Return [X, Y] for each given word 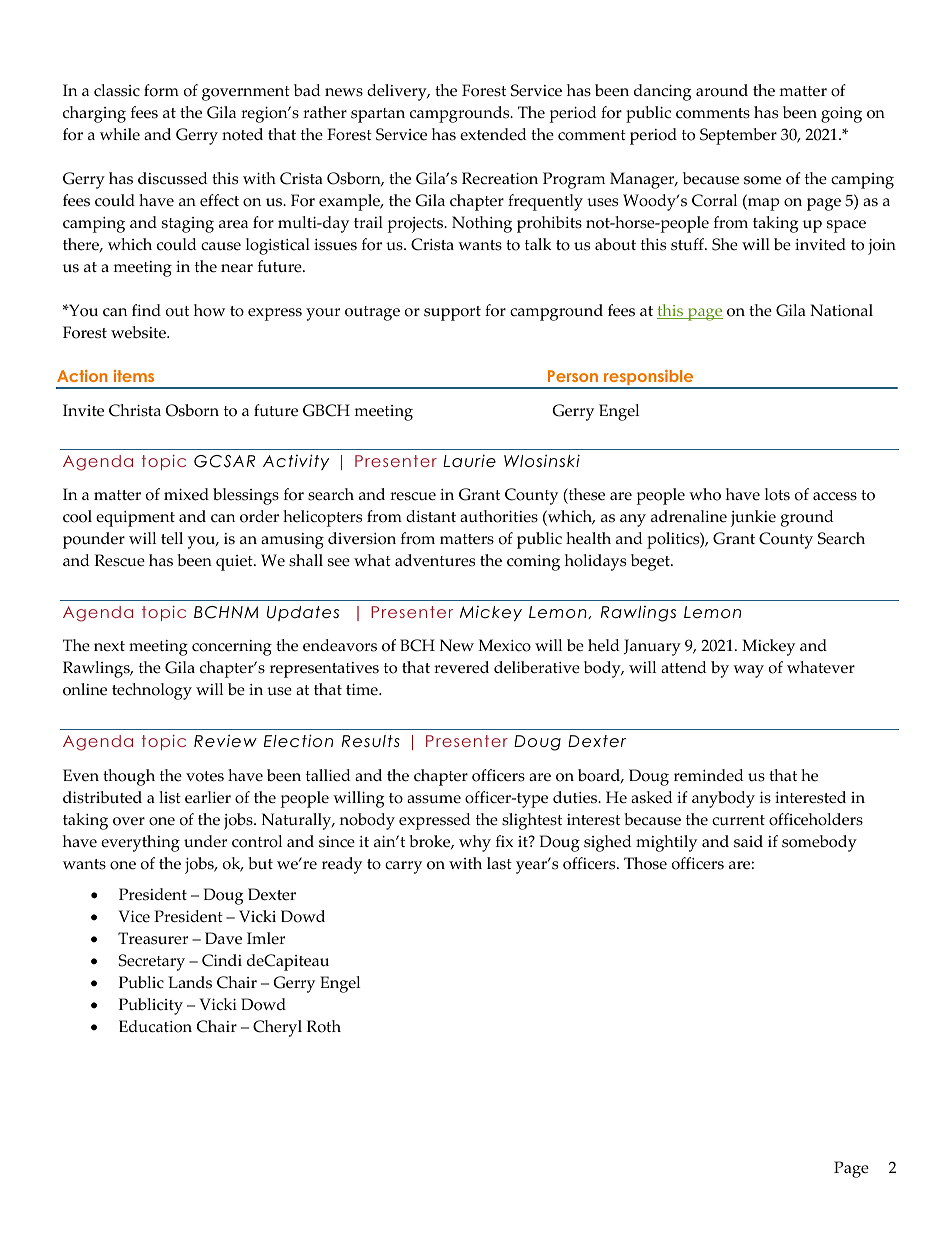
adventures [435, 560]
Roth [324, 1026]
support [452, 313]
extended [493, 134]
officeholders [816, 819]
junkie [753, 518]
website [139, 332]
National [841, 310]
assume [434, 799]
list [170, 797]
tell [172, 538]
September [738, 136]
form [161, 90]
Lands [190, 982]
